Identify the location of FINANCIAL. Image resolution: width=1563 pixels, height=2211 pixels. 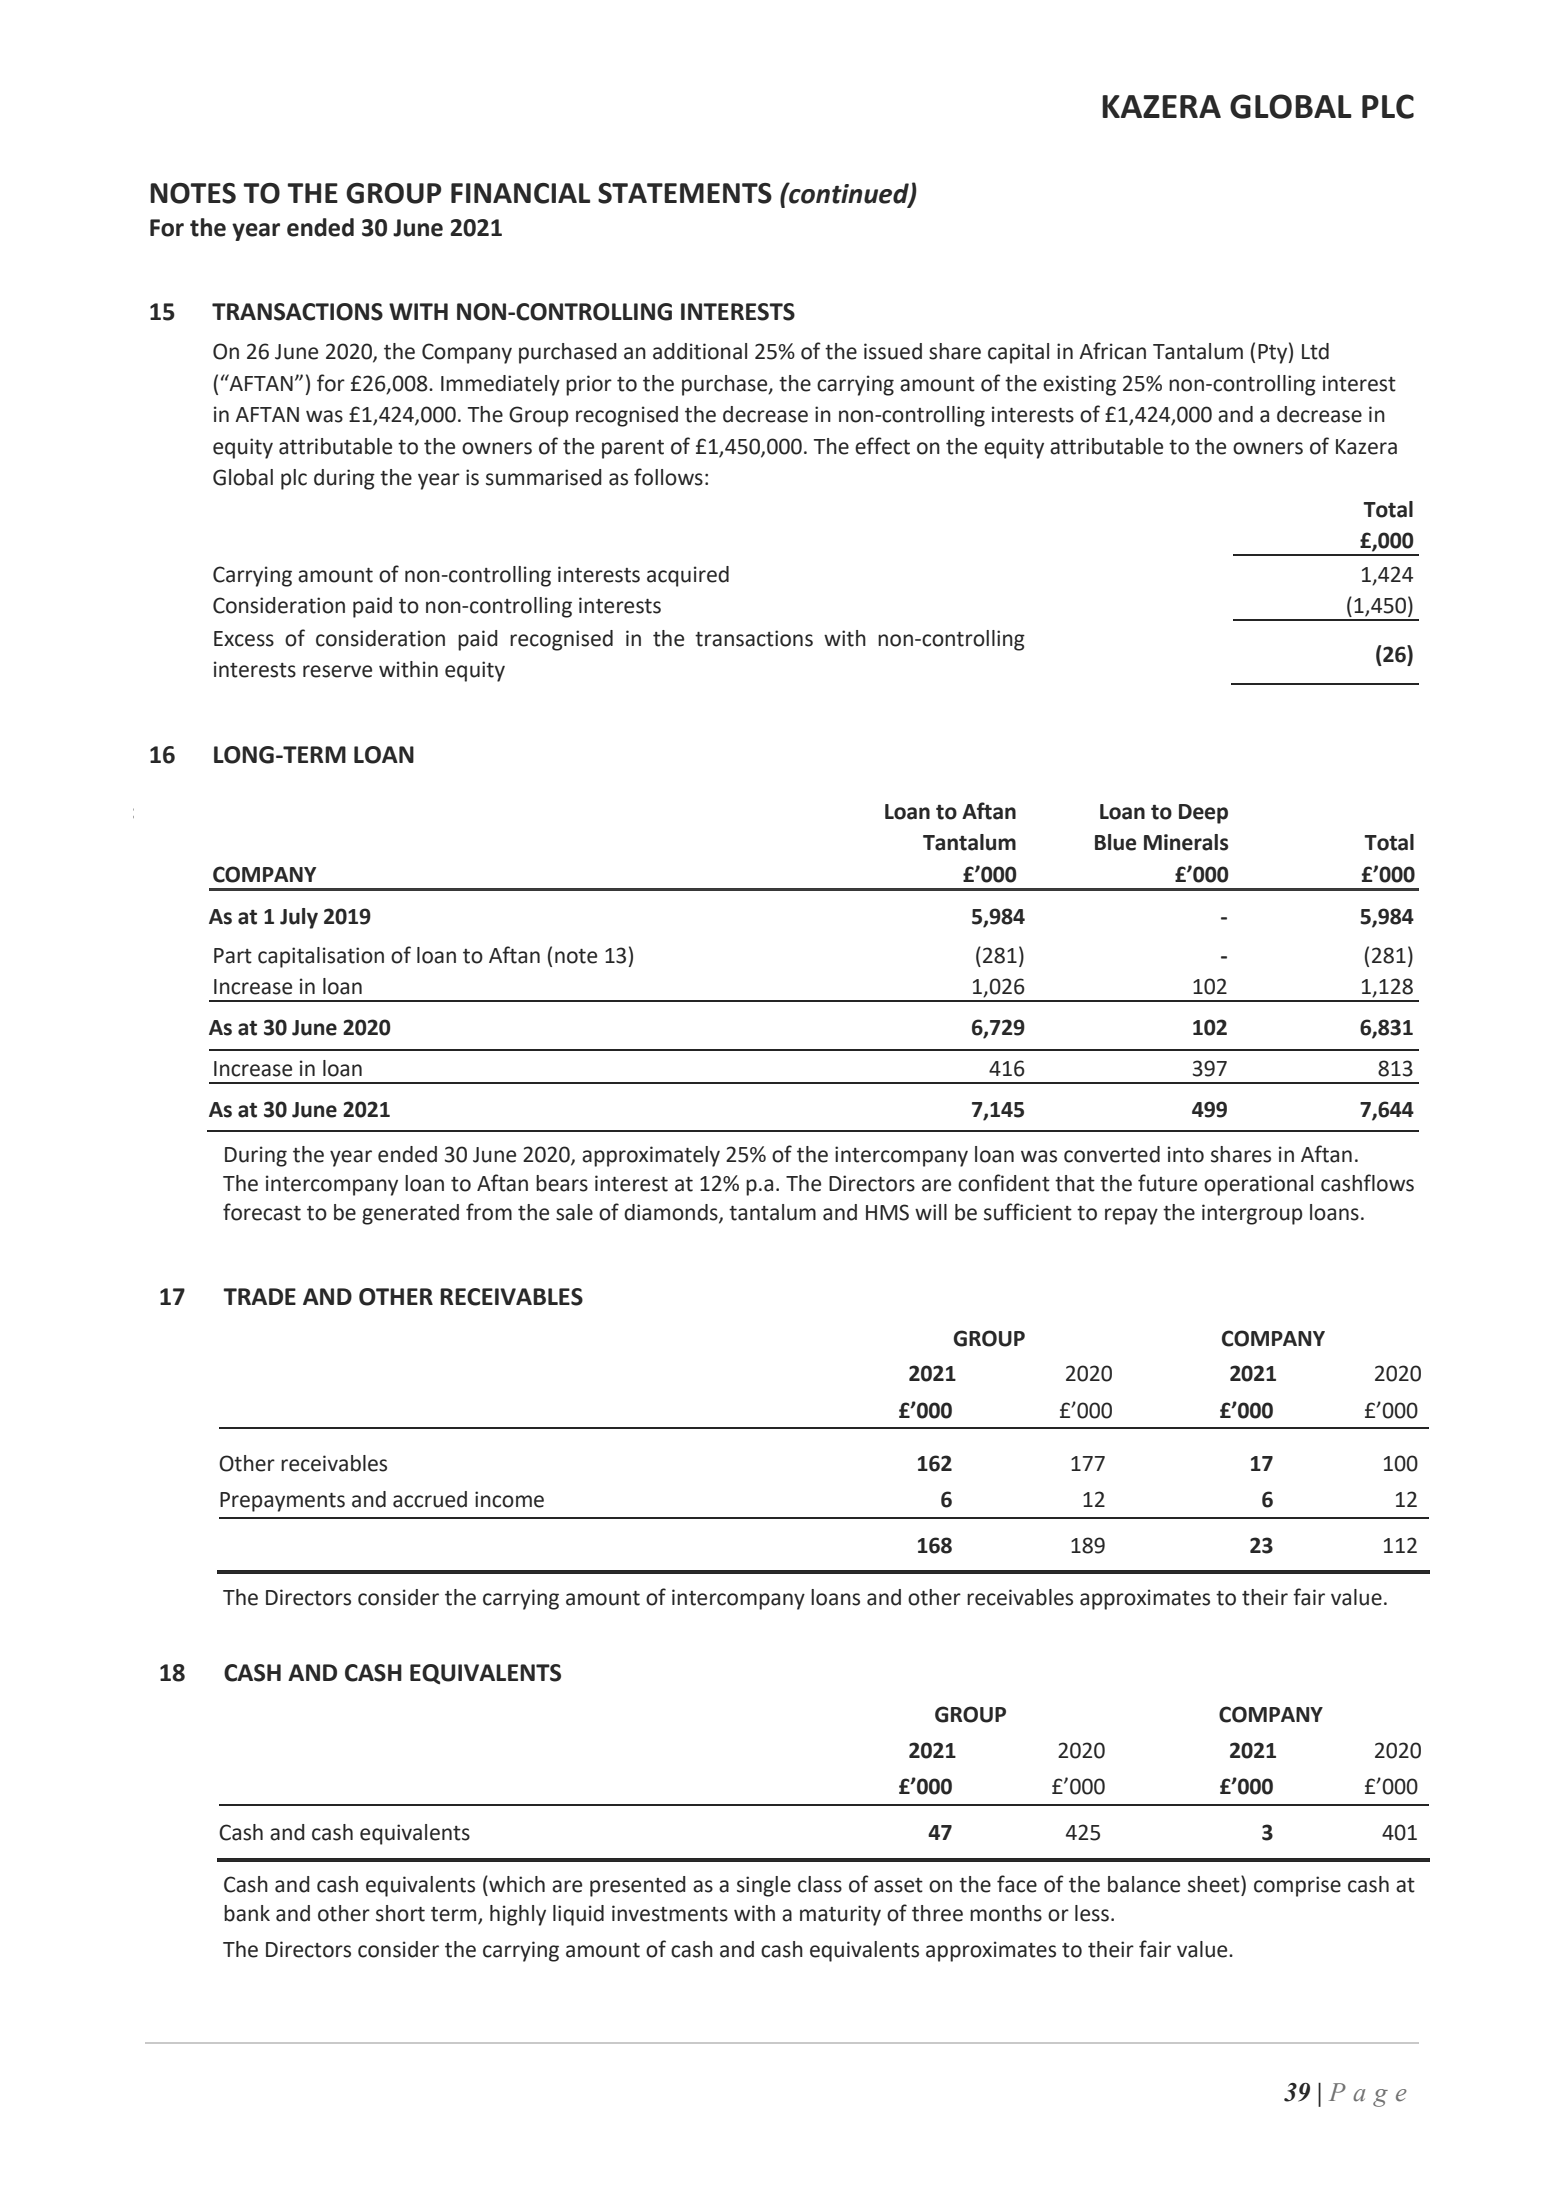
(520, 193).
